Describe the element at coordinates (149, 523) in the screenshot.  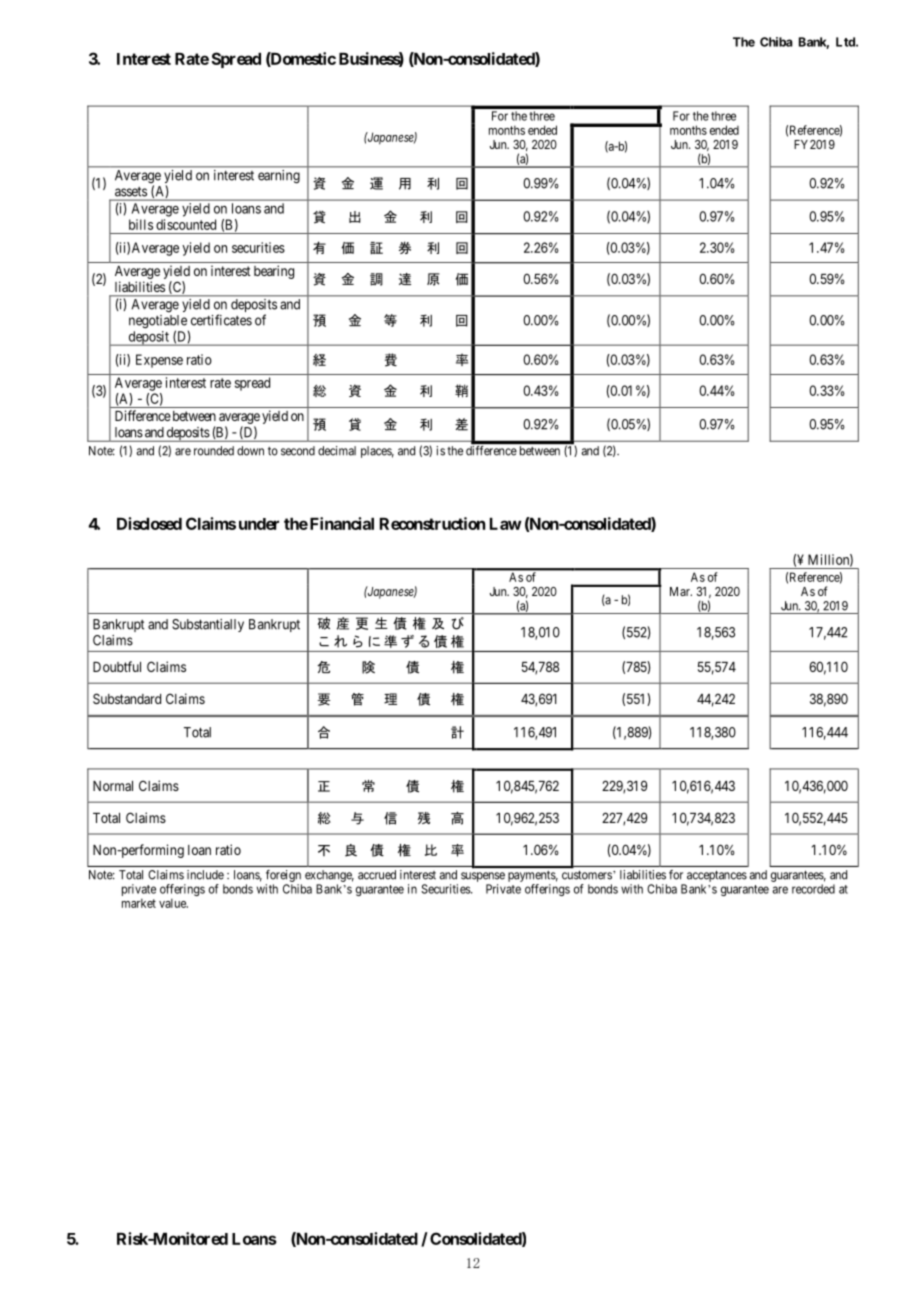
I see `Disclosed` at that location.
